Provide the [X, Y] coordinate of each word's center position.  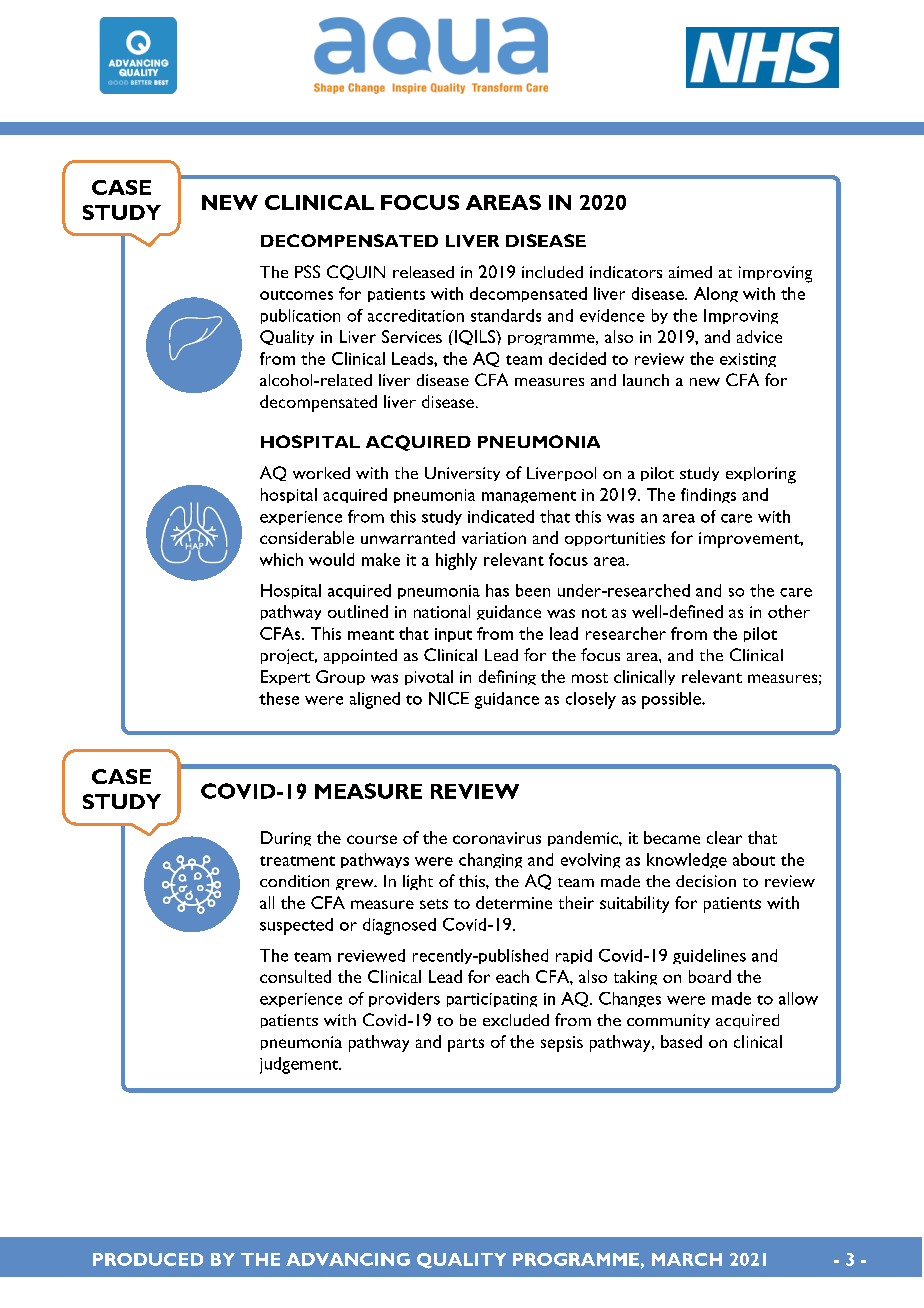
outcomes [296, 295]
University [462, 474]
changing [490, 860]
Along [716, 294]
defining [507, 677]
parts [466, 1045]
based [681, 1041]
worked [321, 473]
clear [724, 837]
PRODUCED [148, 1259]
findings [708, 495]
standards [506, 315]
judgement [300, 1065]
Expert [285, 677]
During [286, 838]
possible [672, 700]
